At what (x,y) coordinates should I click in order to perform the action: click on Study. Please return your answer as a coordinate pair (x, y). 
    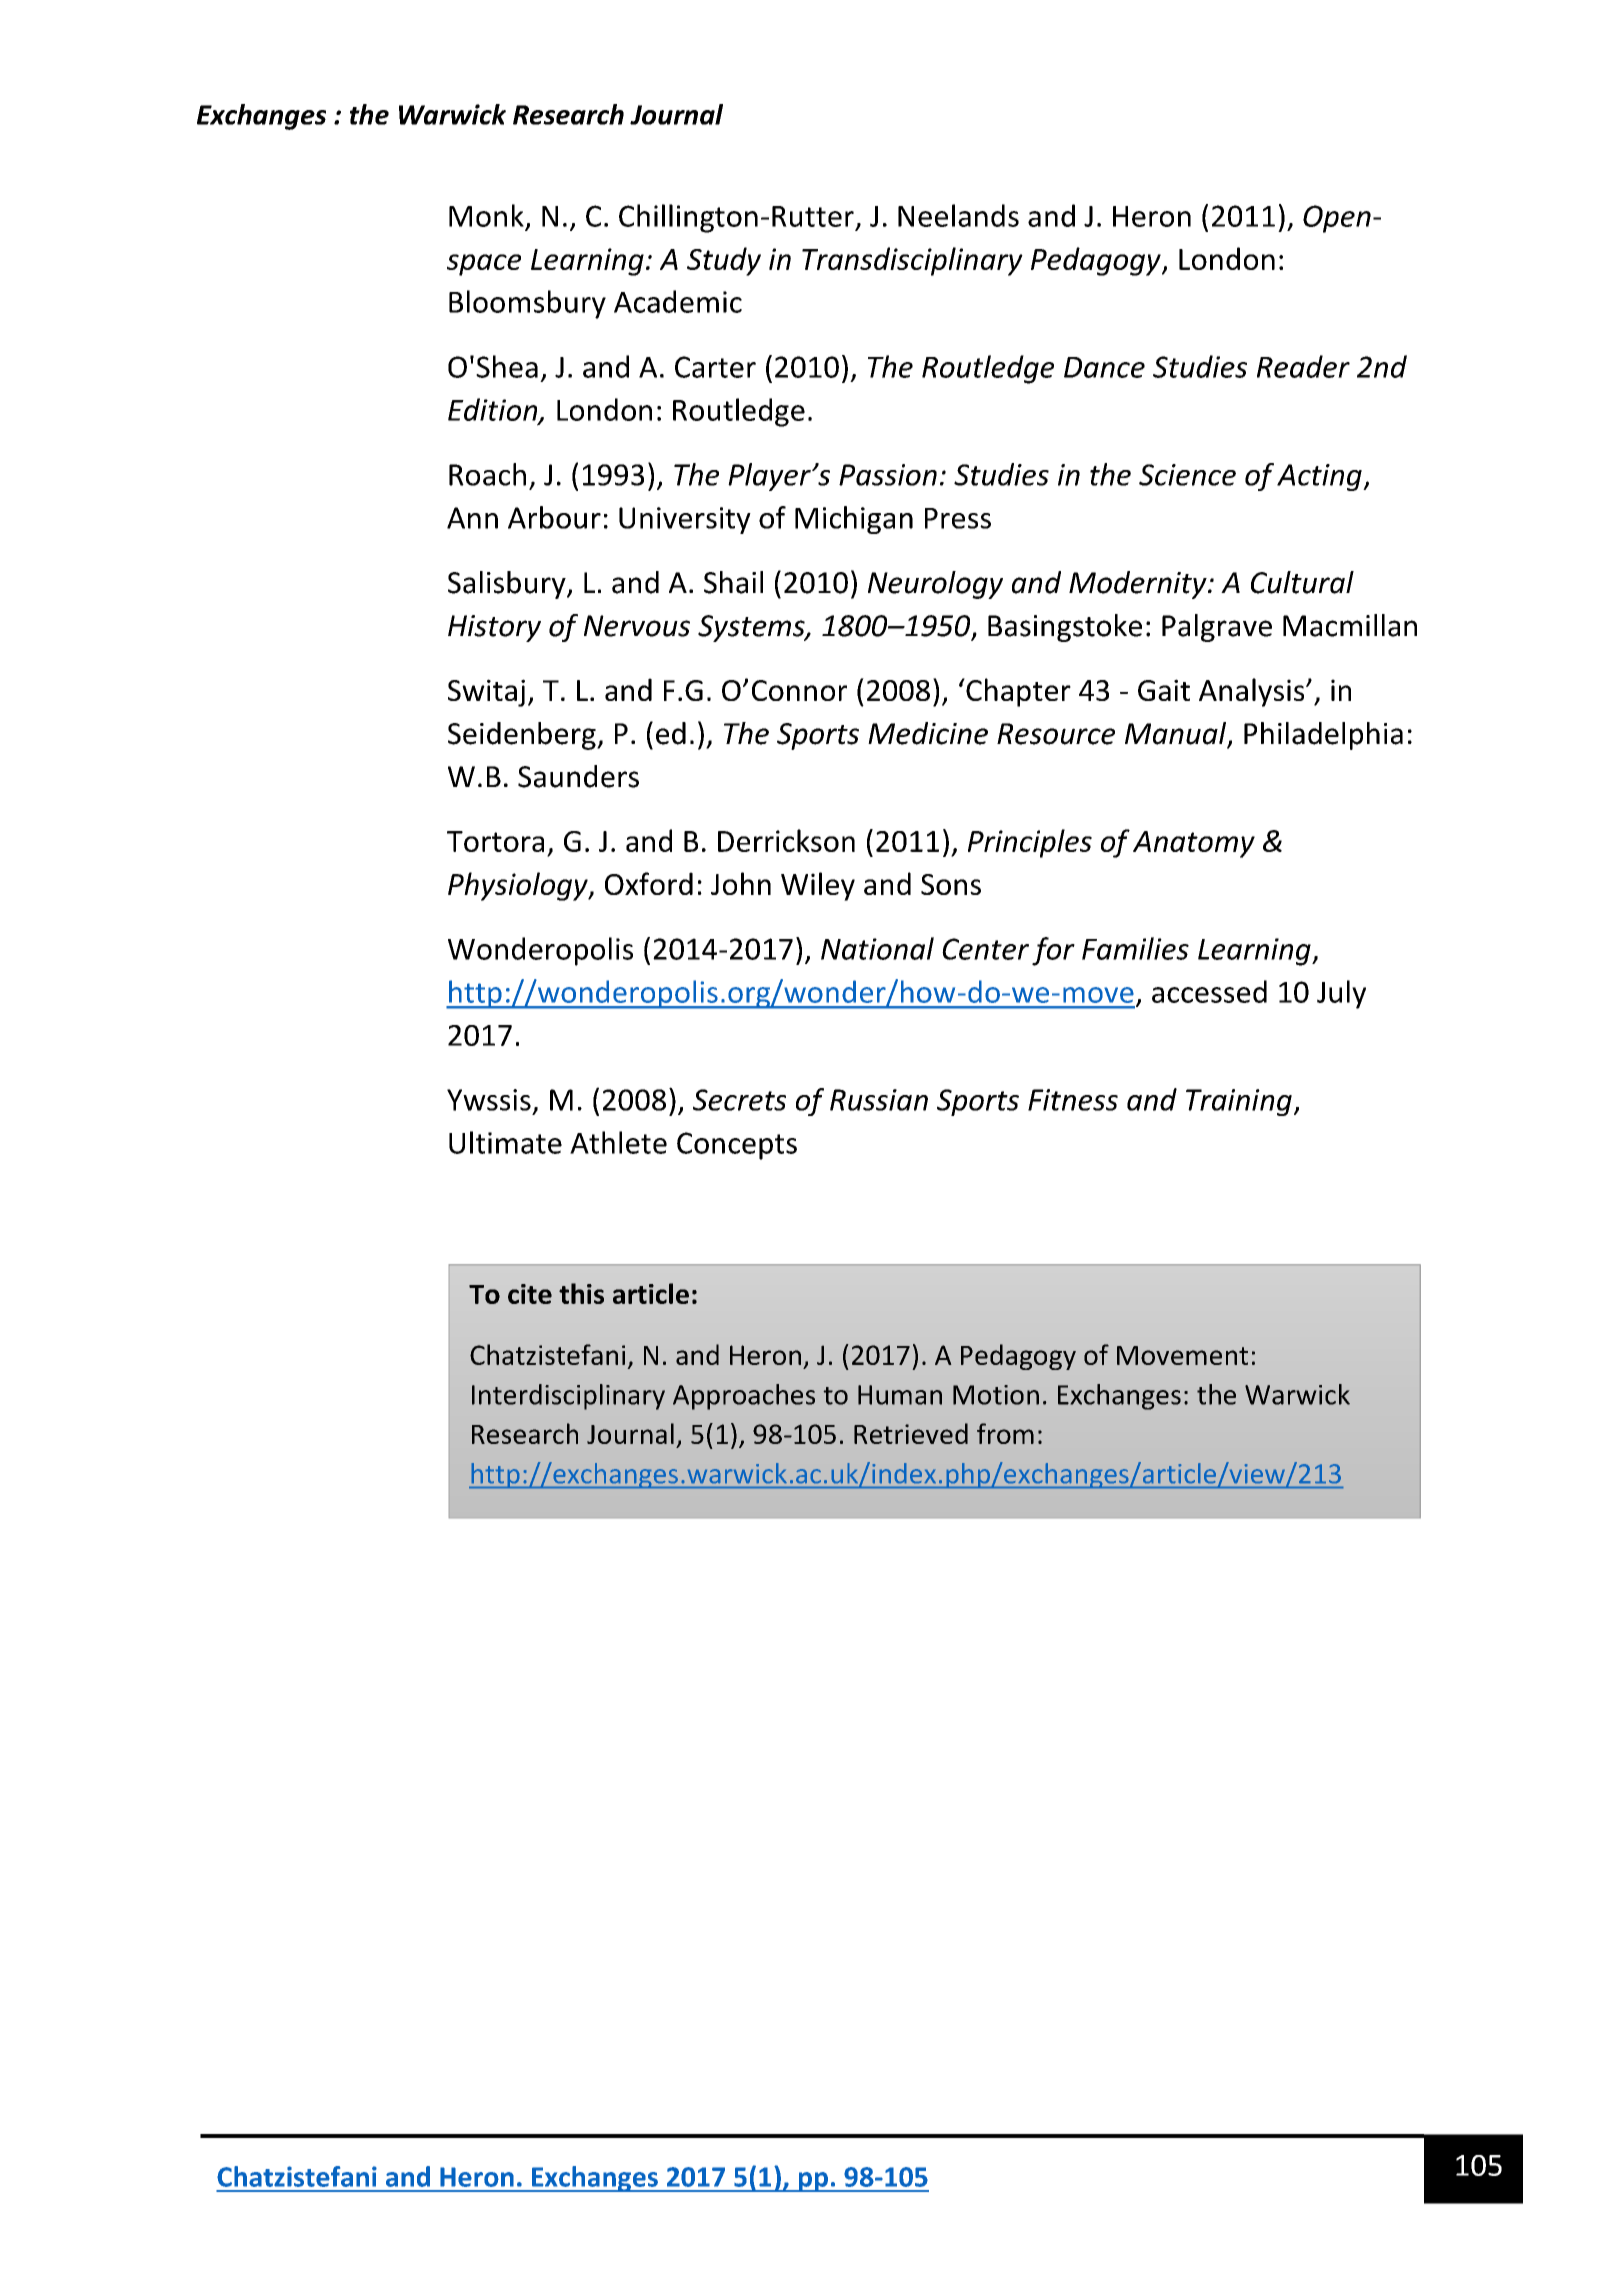
    Looking at the image, I should click on (724, 261).
